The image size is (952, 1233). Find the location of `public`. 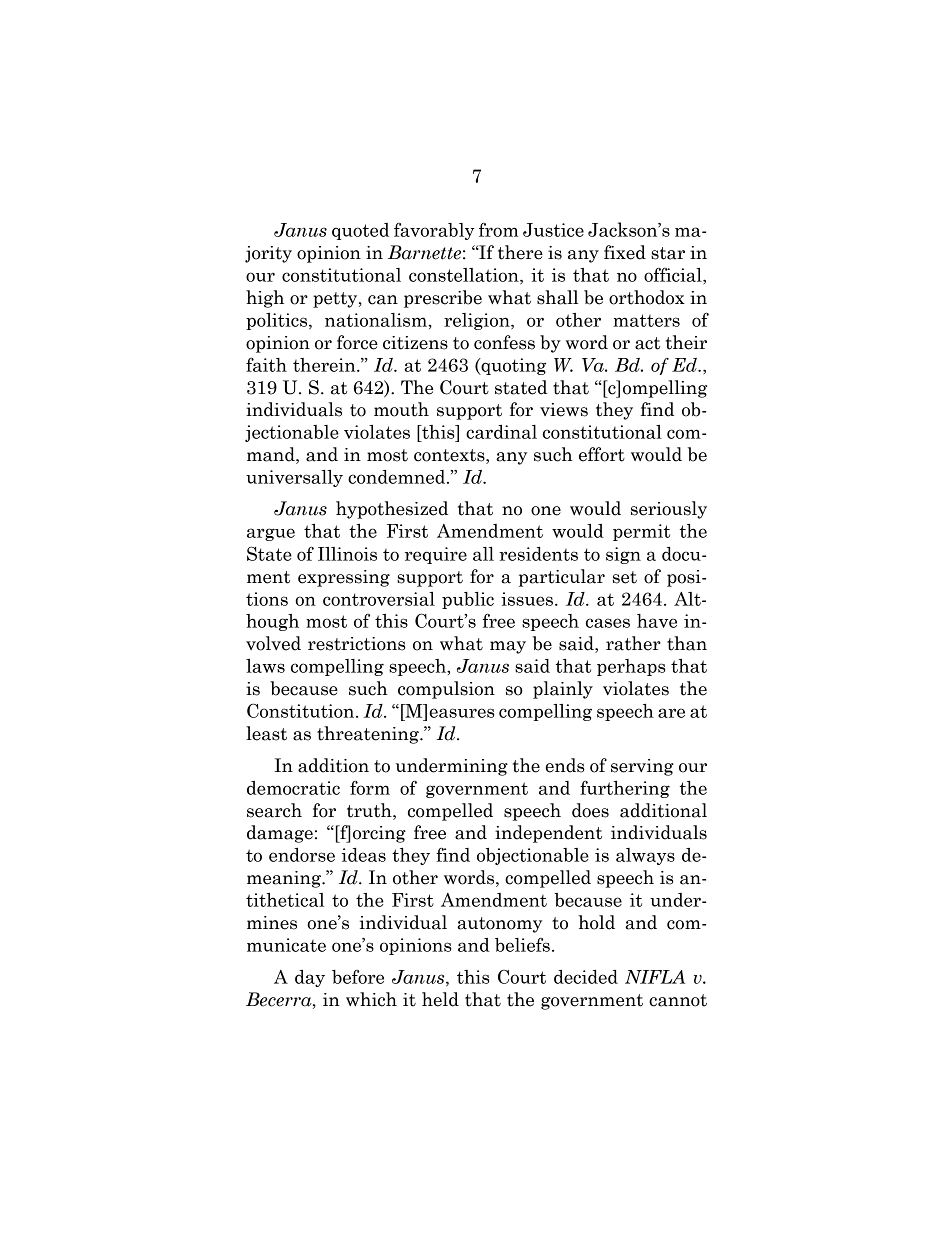

public is located at coordinates (468, 600).
